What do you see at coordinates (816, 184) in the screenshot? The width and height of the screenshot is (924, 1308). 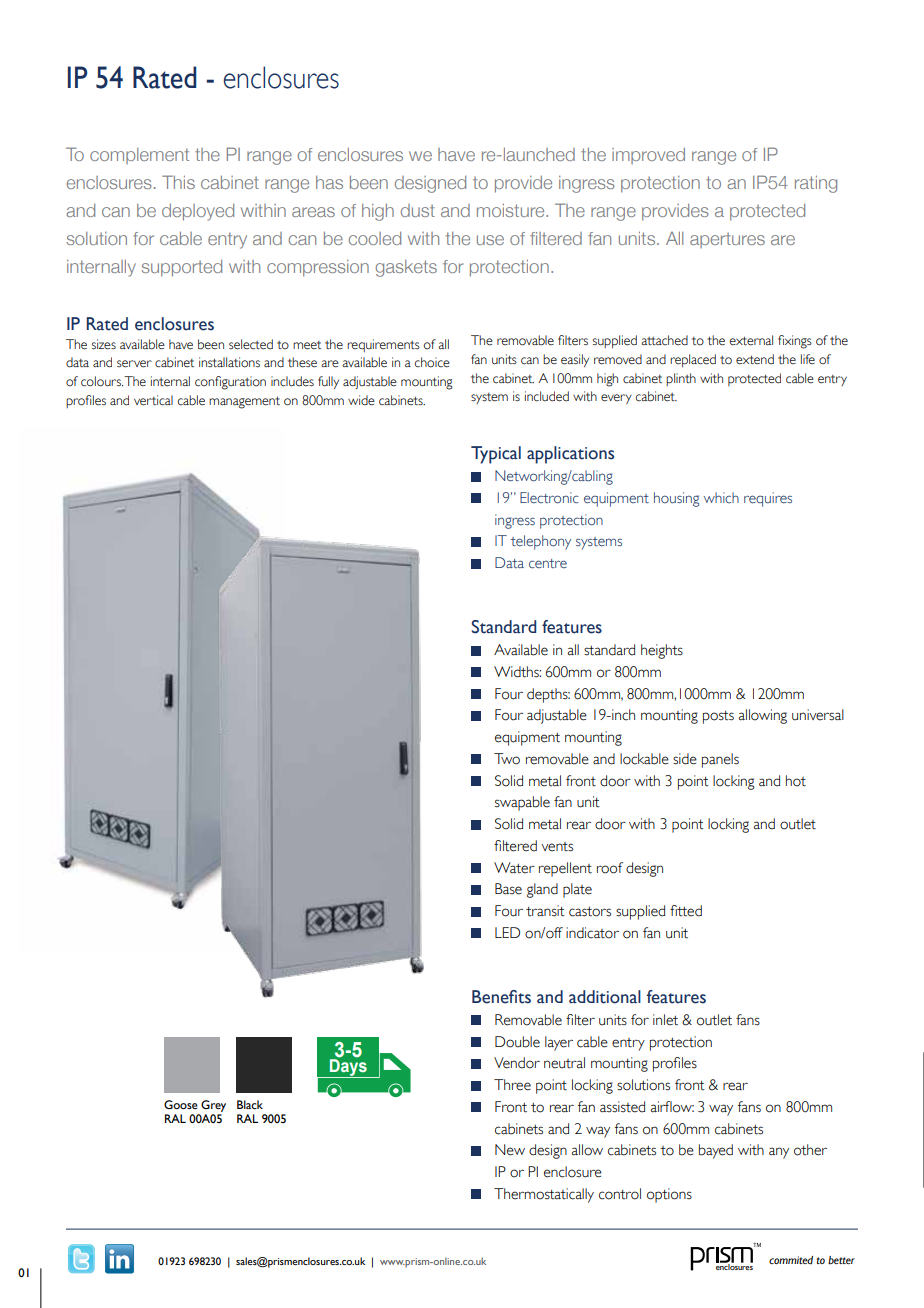 I see `rating` at bounding box center [816, 184].
